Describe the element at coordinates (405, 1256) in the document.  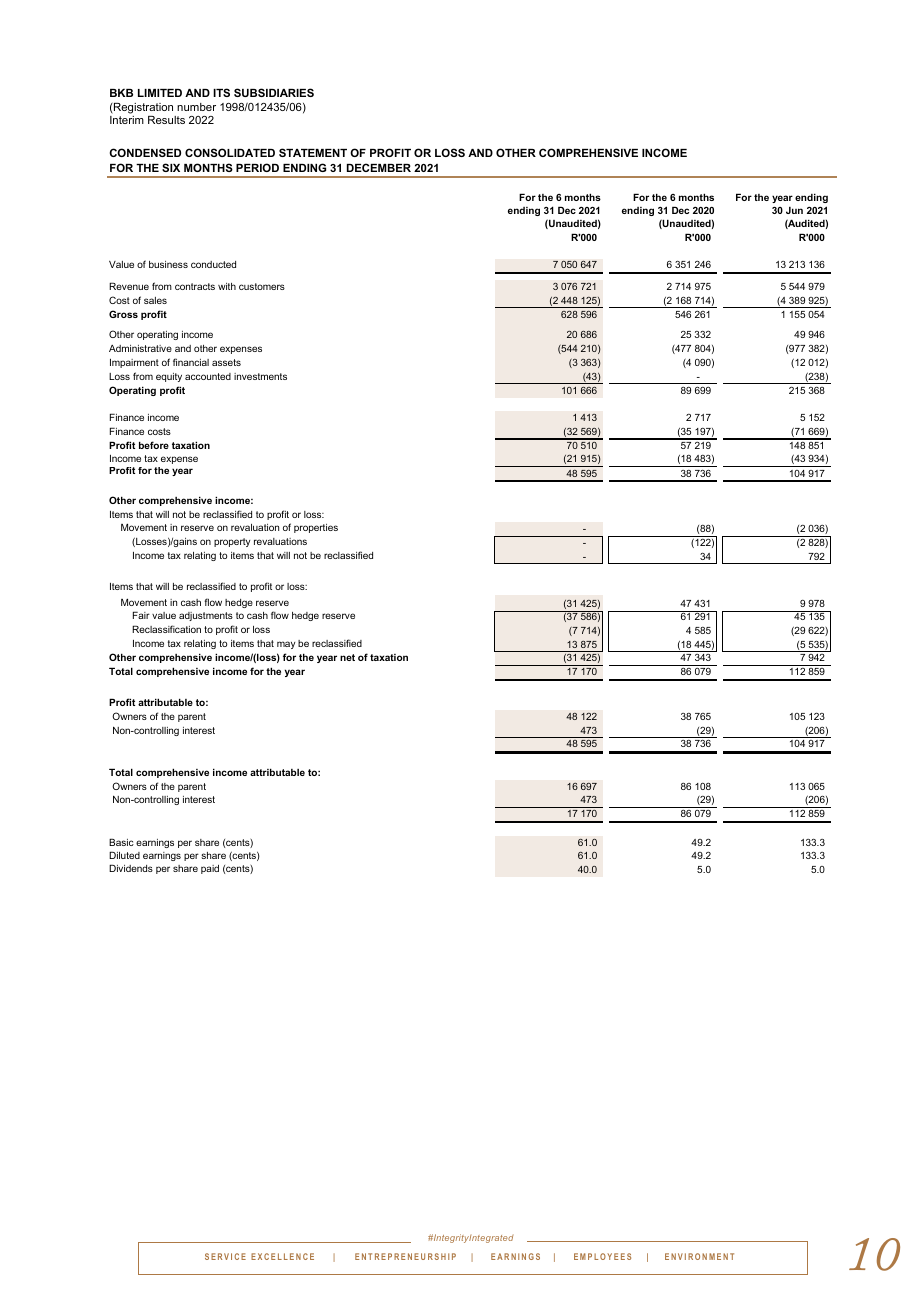
I see `ENTREPRENEURSHIP` at that location.
